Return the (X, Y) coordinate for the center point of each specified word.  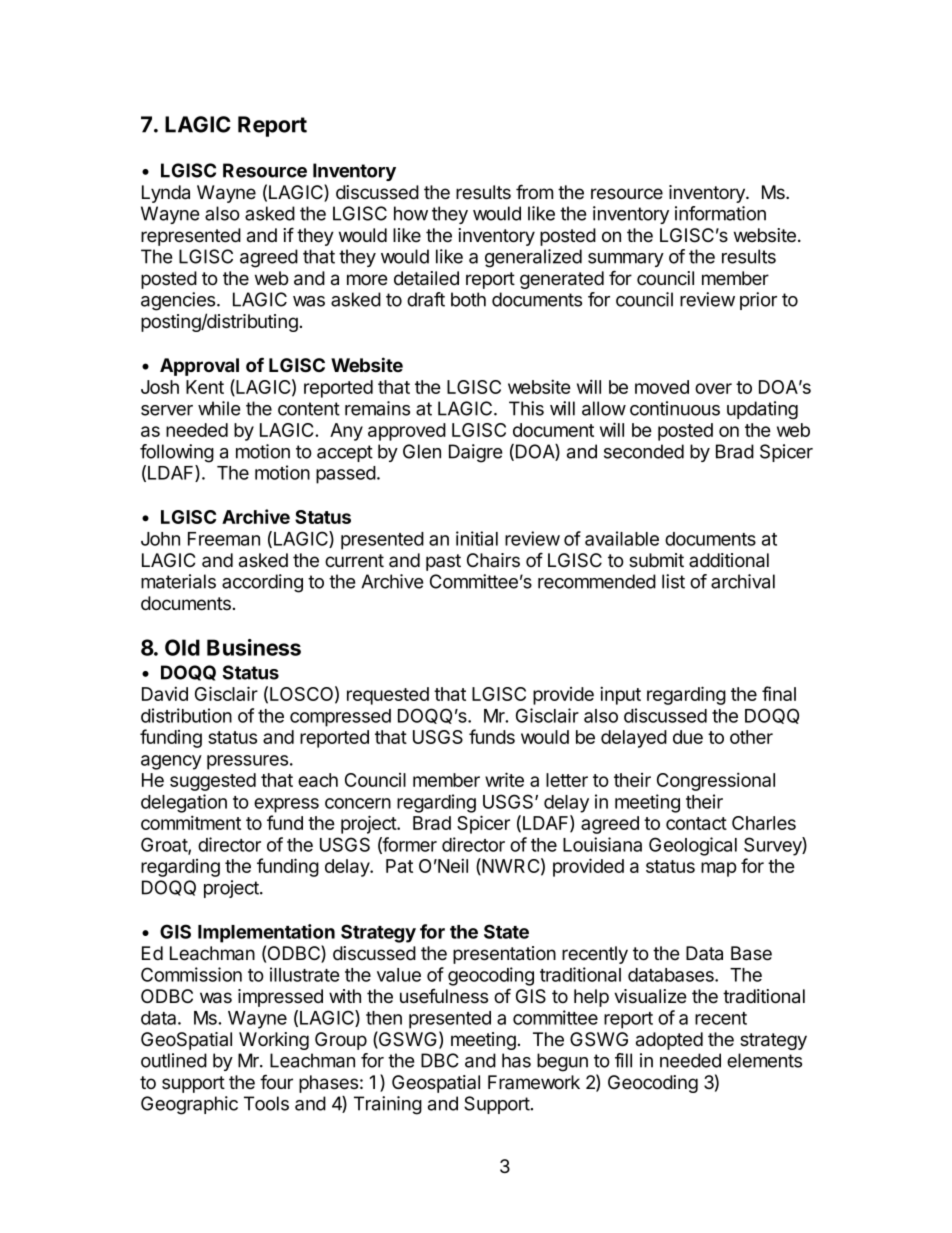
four (276, 1082)
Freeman (224, 539)
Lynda (166, 194)
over (713, 388)
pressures (247, 762)
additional (729, 560)
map (719, 869)
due (688, 737)
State (506, 931)
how (411, 213)
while (219, 408)
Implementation (266, 933)
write (504, 779)
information (720, 213)
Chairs (493, 560)
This (526, 408)
